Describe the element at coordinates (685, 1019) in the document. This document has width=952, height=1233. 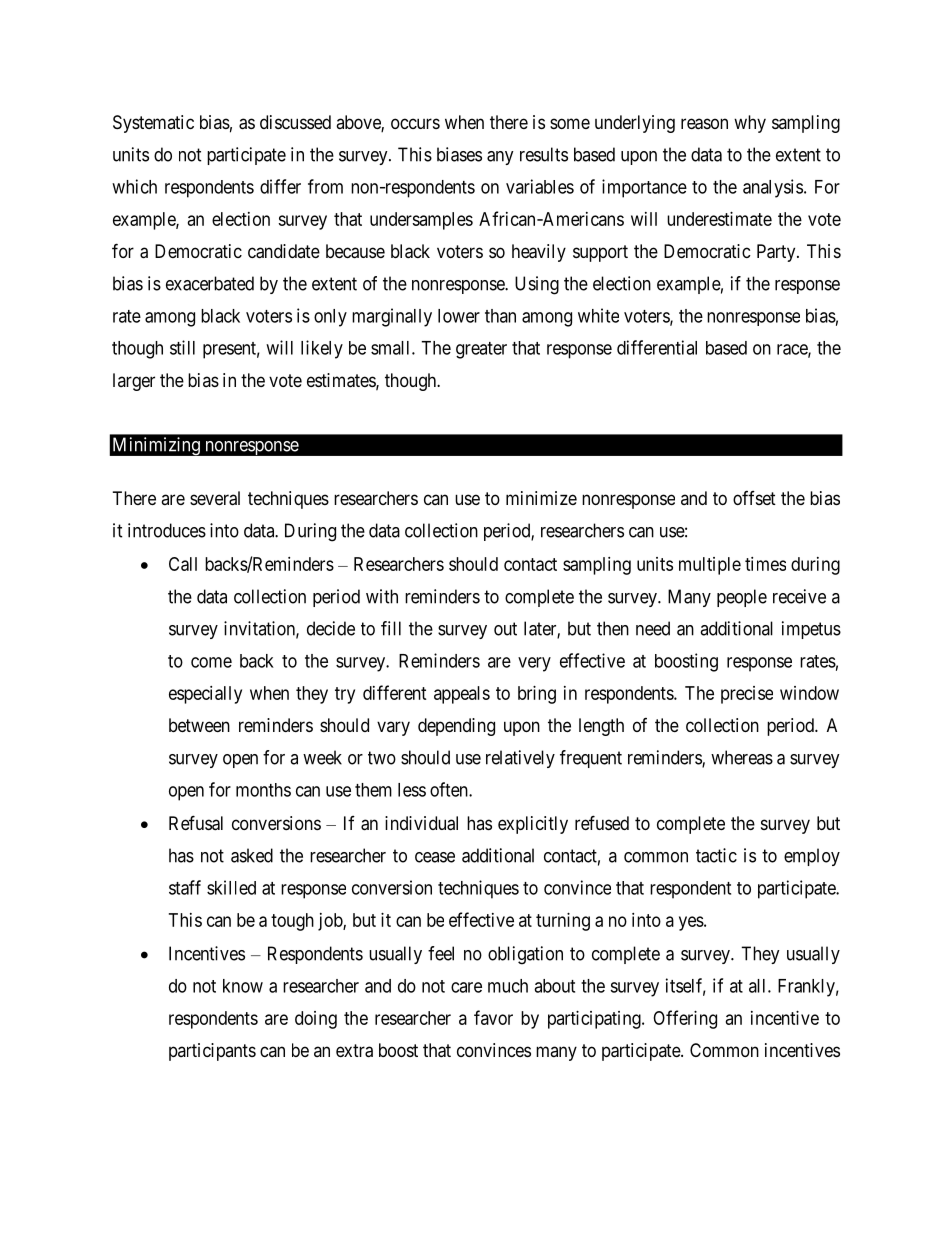
I see `Offering` at that location.
